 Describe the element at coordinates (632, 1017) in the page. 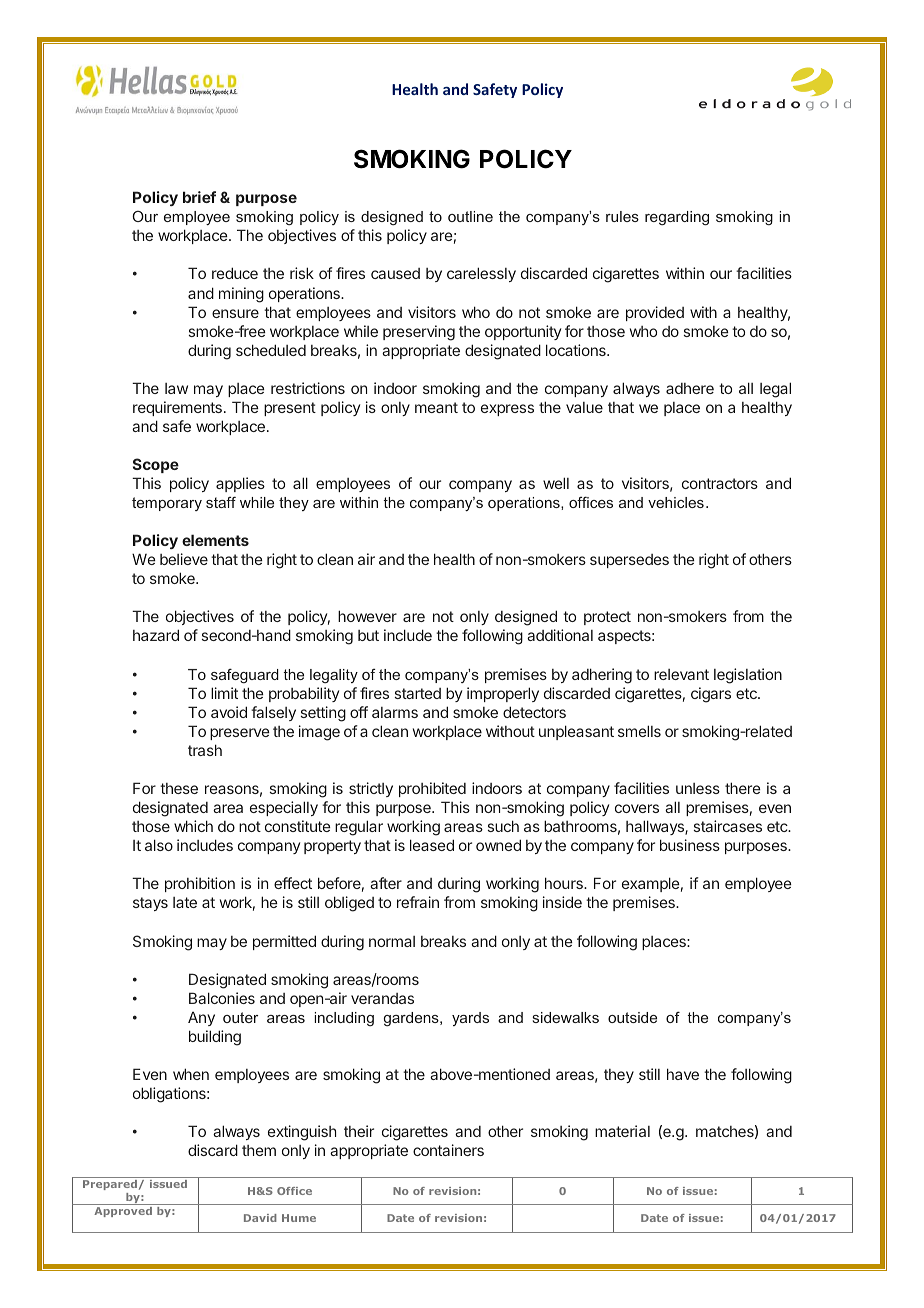

I see `outside` at that location.
